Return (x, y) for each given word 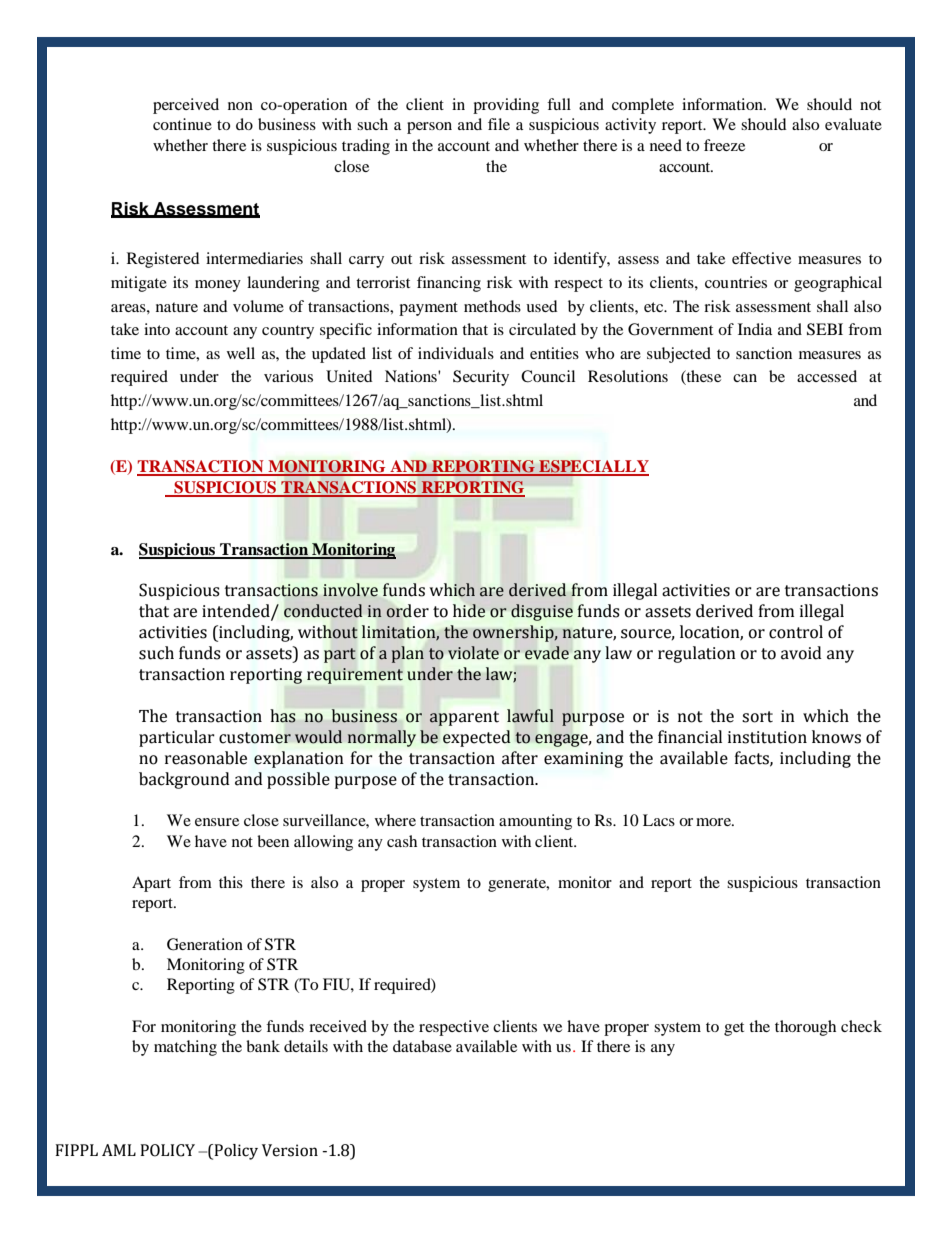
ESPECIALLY (593, 467)
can (745, 378)
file (499, 124)
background (184, 780)
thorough (805, 1028)
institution (767, 737)
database (422, 1046)
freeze (724, 145)
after (520, 758)
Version (290, 1150)
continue (182, 124)
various (288, 376)
